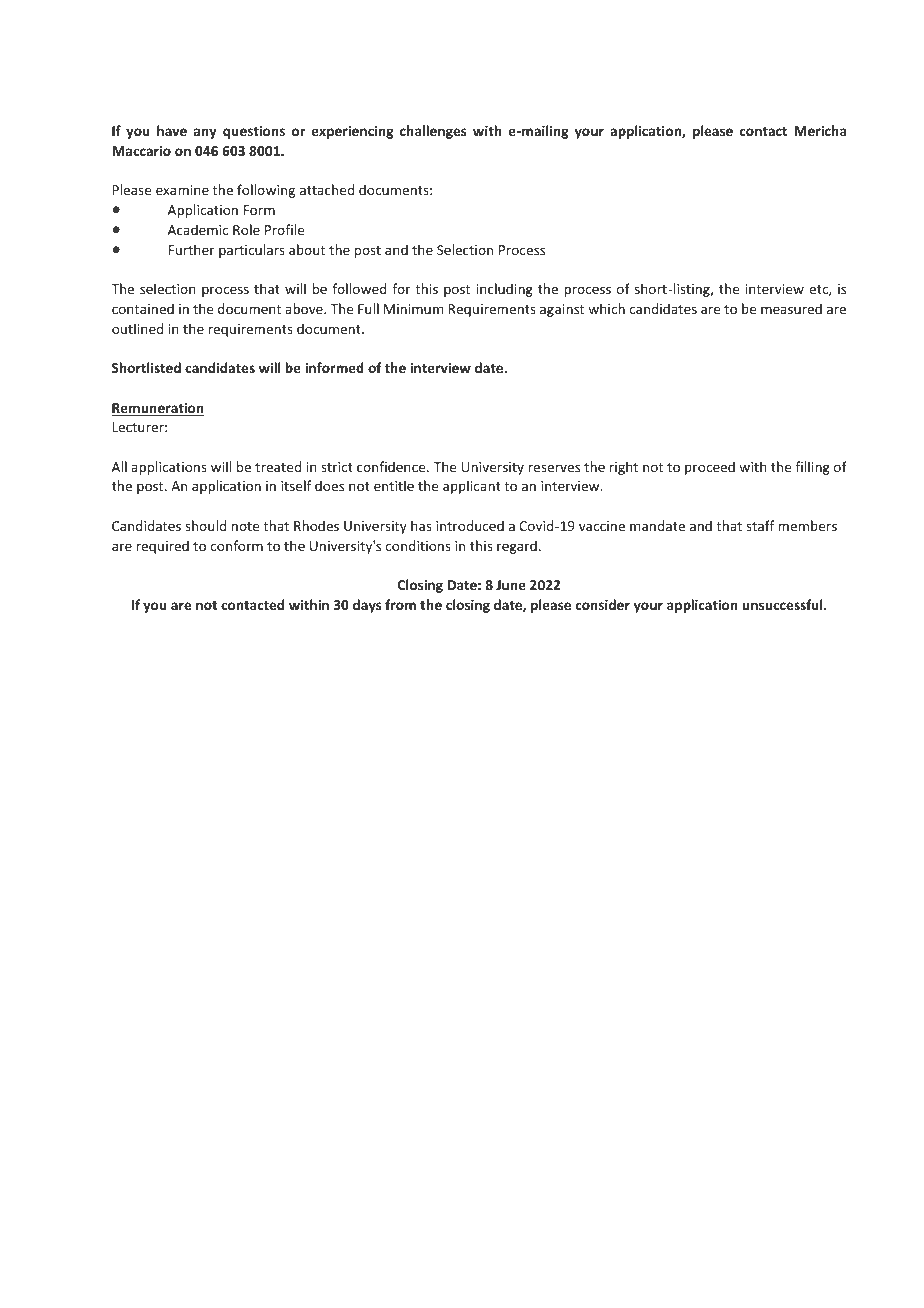  What do you see at coordinates (433, 132) in the screenshot?
I see `challenges` at bounding box center [433, 132].
